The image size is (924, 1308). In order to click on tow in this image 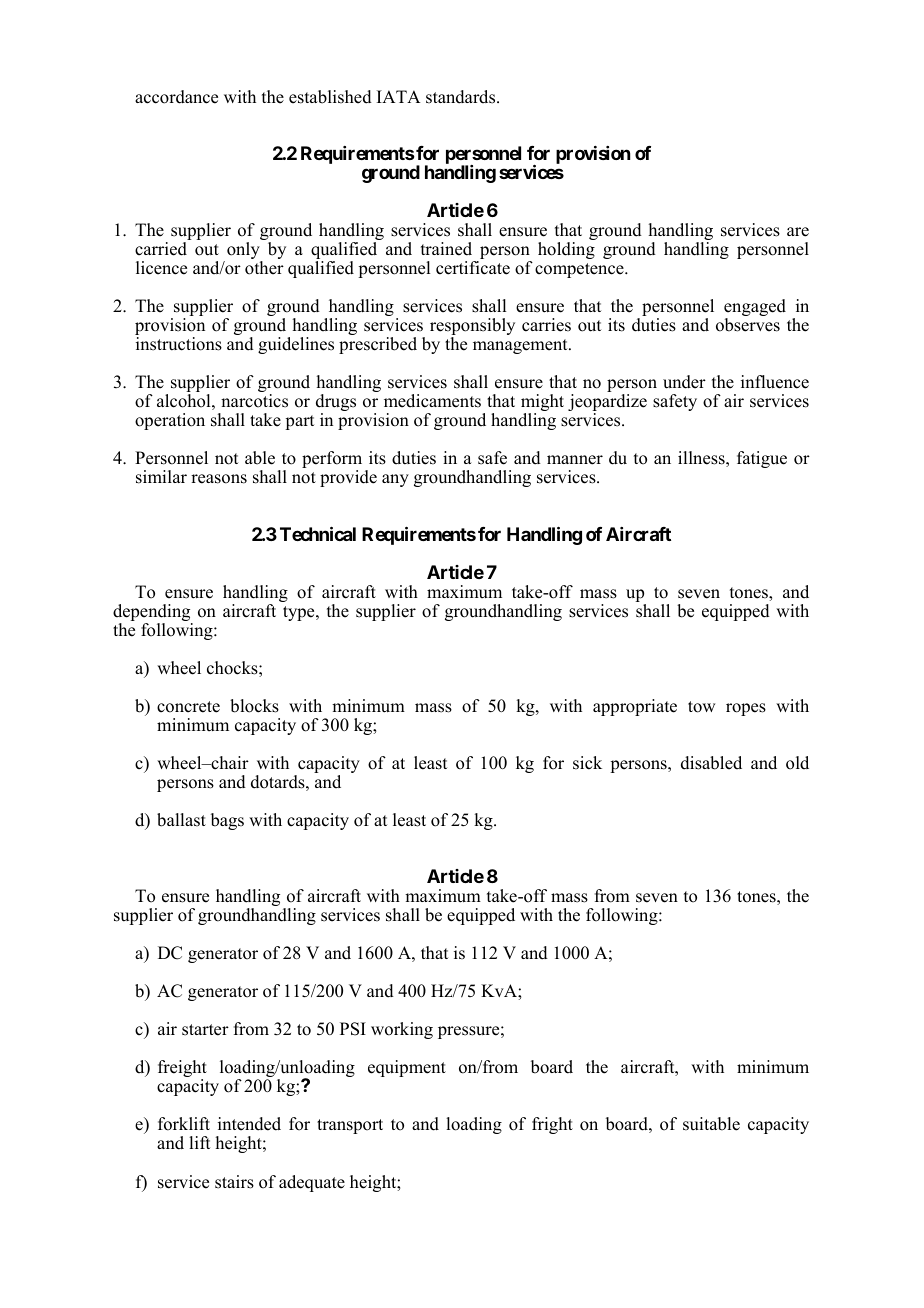, I will do `click(701, 707)`.
